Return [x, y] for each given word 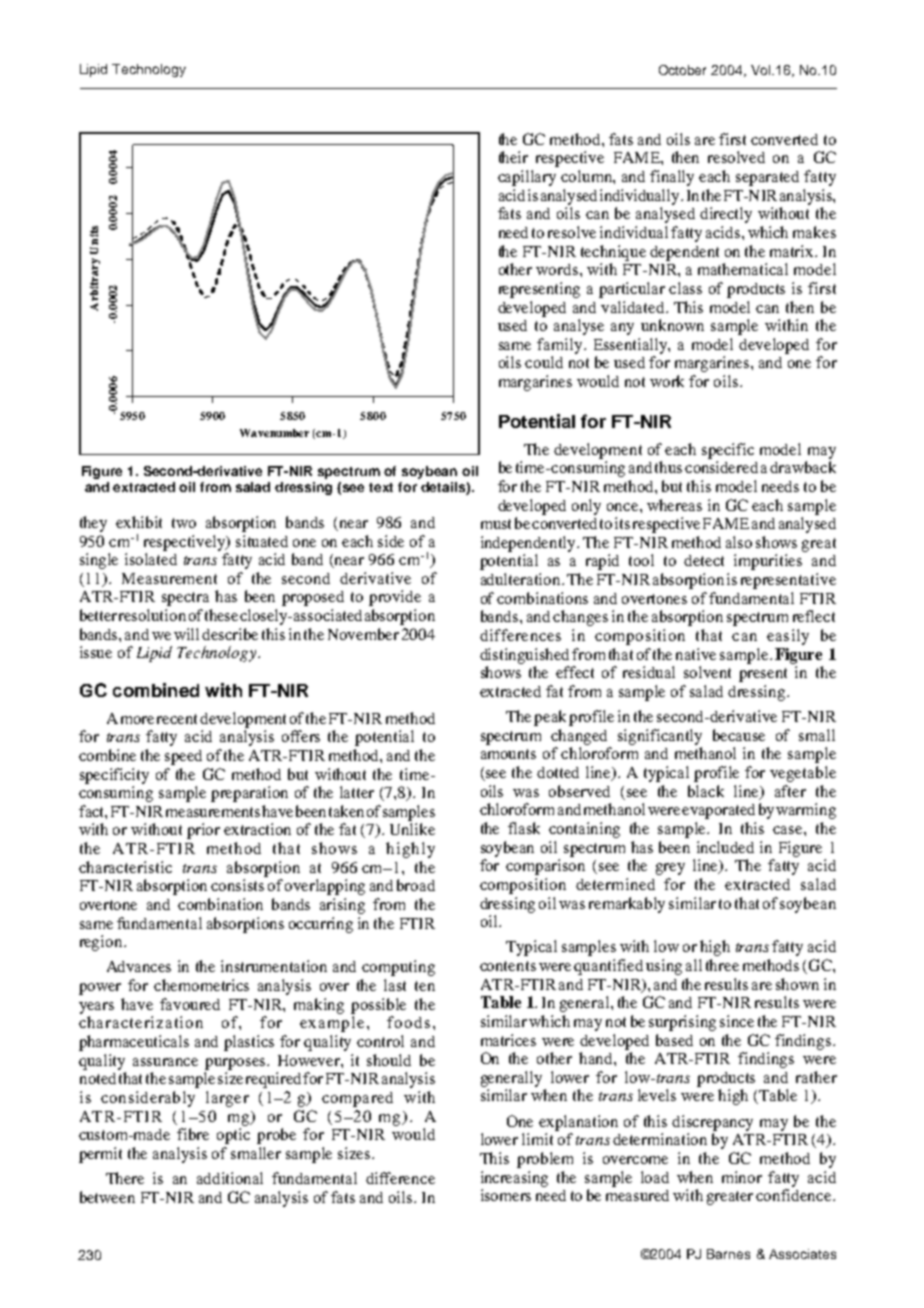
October [682, 70]
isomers [506, 1195]
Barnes [728, 1254]
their [513, 157]
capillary [527, 178]
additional [230, 1178]
